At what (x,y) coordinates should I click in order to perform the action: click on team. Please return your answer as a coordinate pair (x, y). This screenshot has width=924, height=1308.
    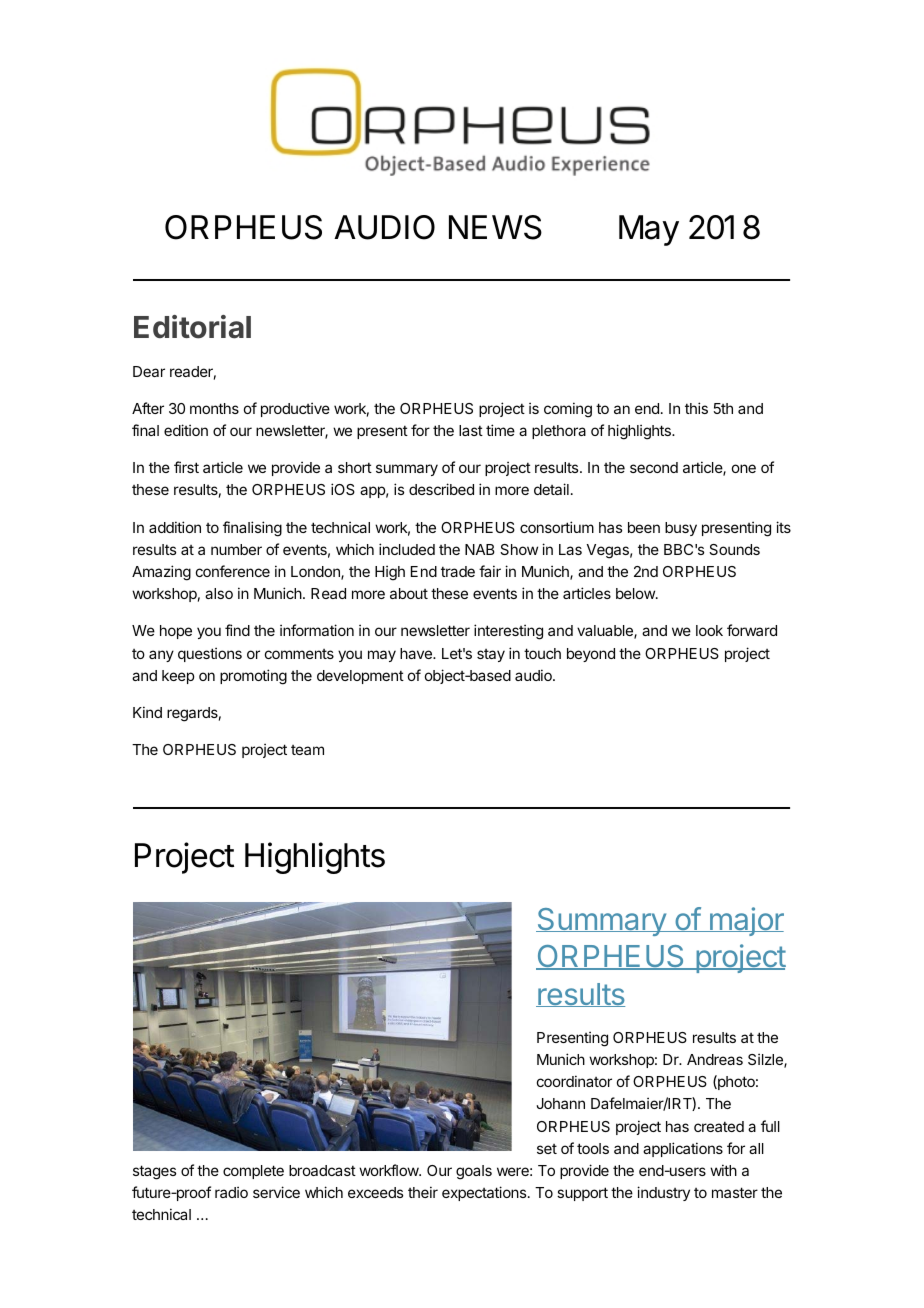
    Looking at the image, I should click on (307, 750).
